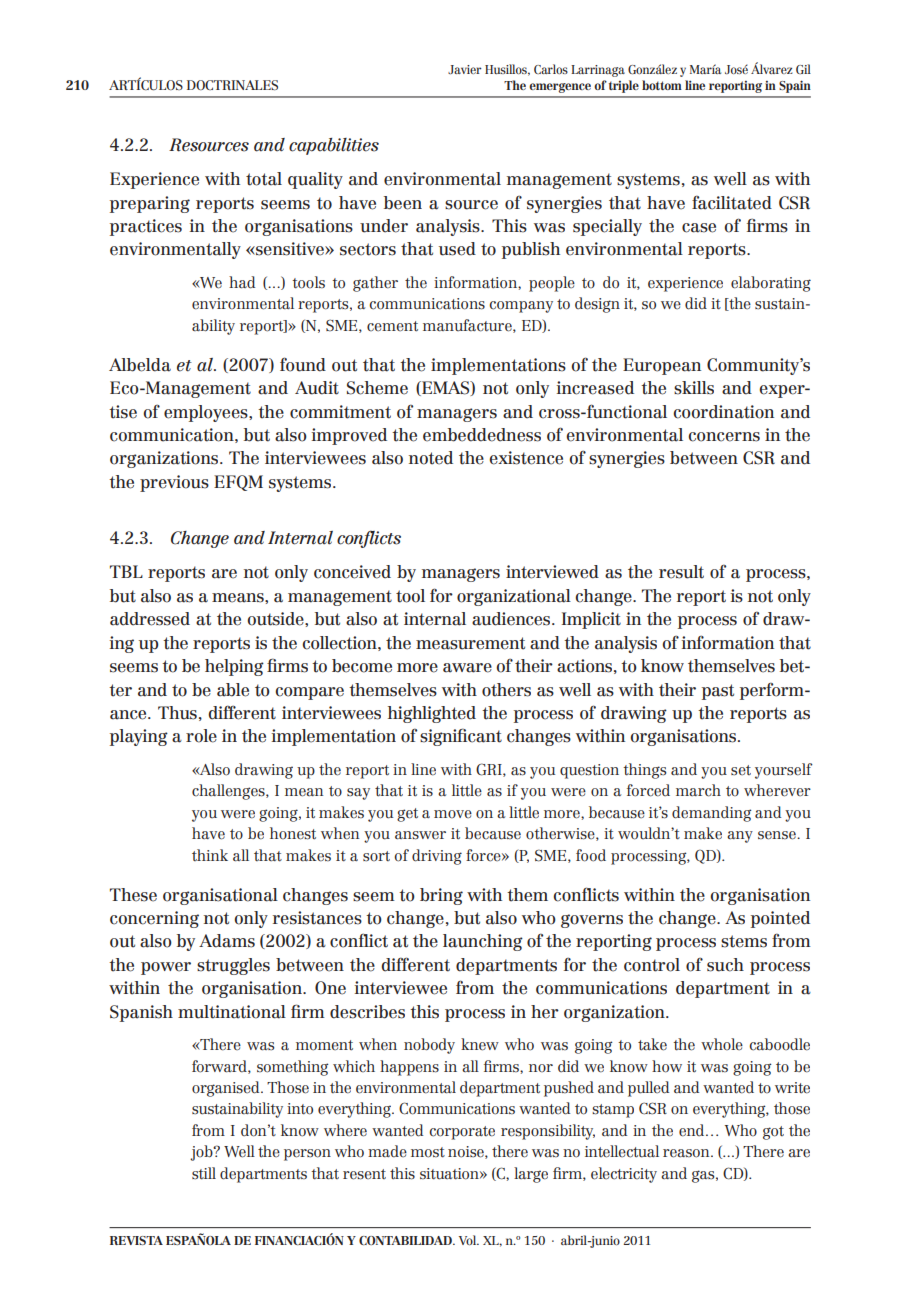 This document has width=904, height=1316. What do you see at coordinates (469, 1240) in the document?
I see `Vol` at bounding box center [469, 1240].
